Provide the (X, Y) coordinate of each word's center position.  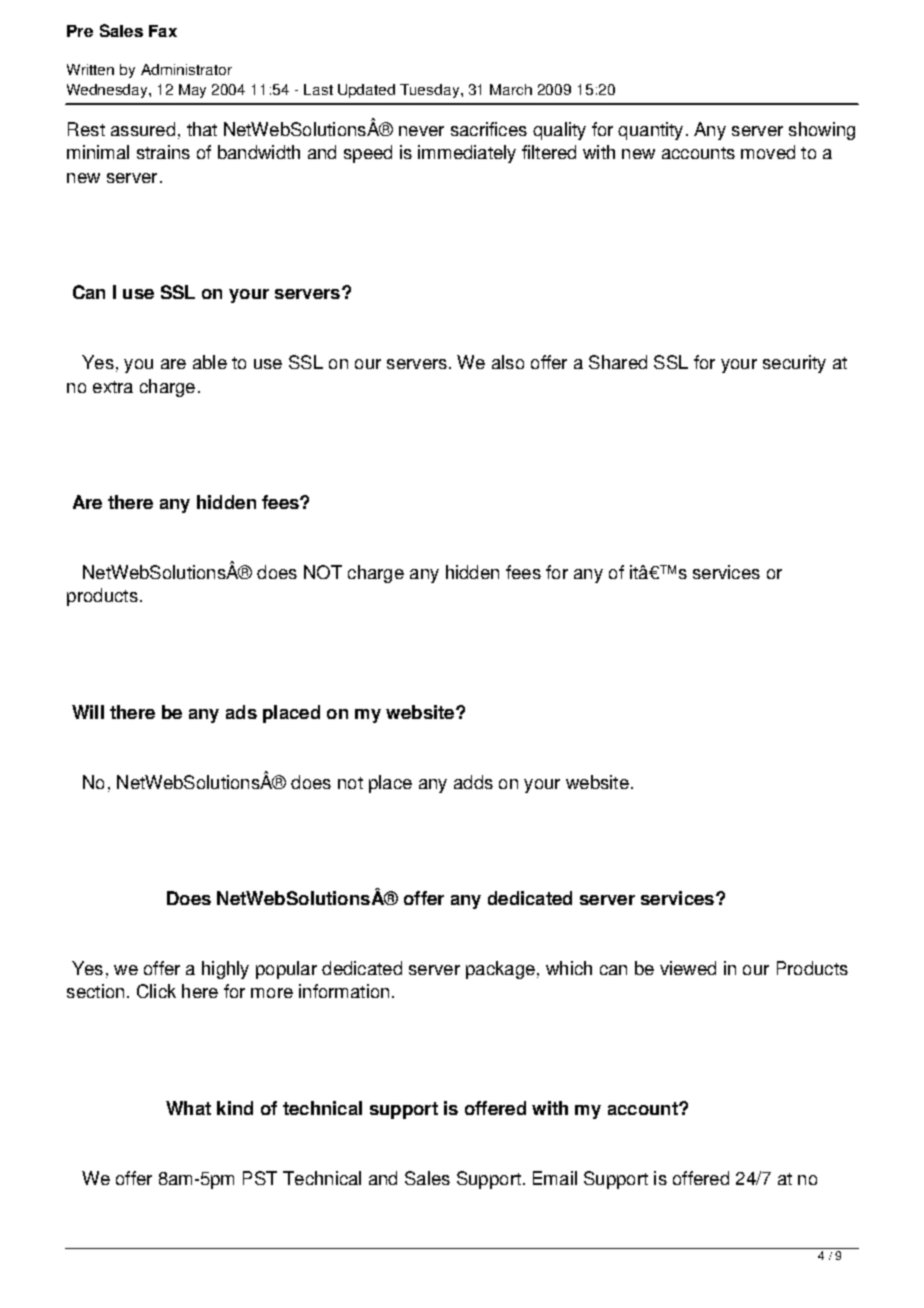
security (794, 364)
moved (768, 152)
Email (555, 1178)
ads (241, 712)
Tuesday (431, 91)
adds (473, 782)
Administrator (186, 69)
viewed (688, 968)
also (508, 362)
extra (113, 387)
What (188, 1108)
